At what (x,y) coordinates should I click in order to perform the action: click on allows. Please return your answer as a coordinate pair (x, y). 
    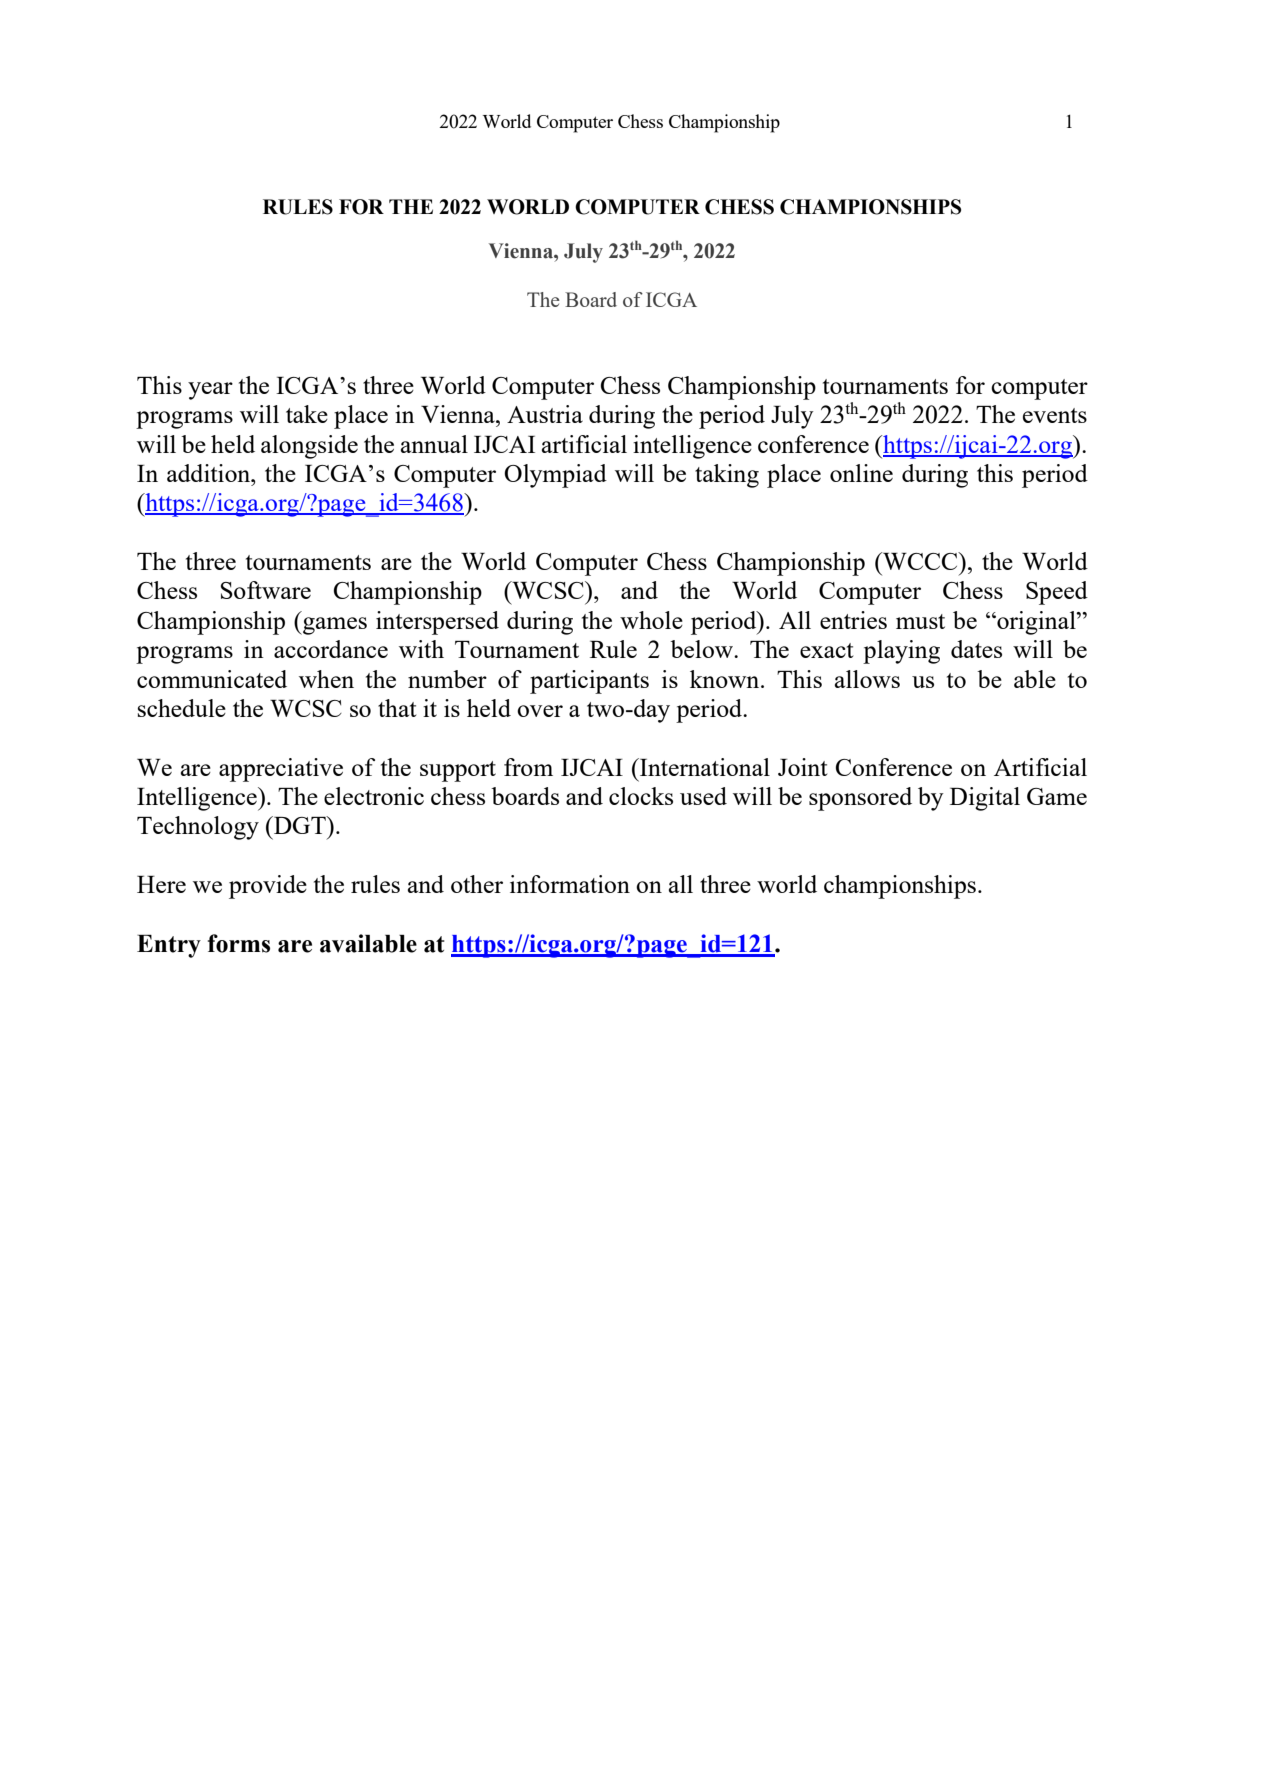
    Looking at the image, I should click on (867, 679).
